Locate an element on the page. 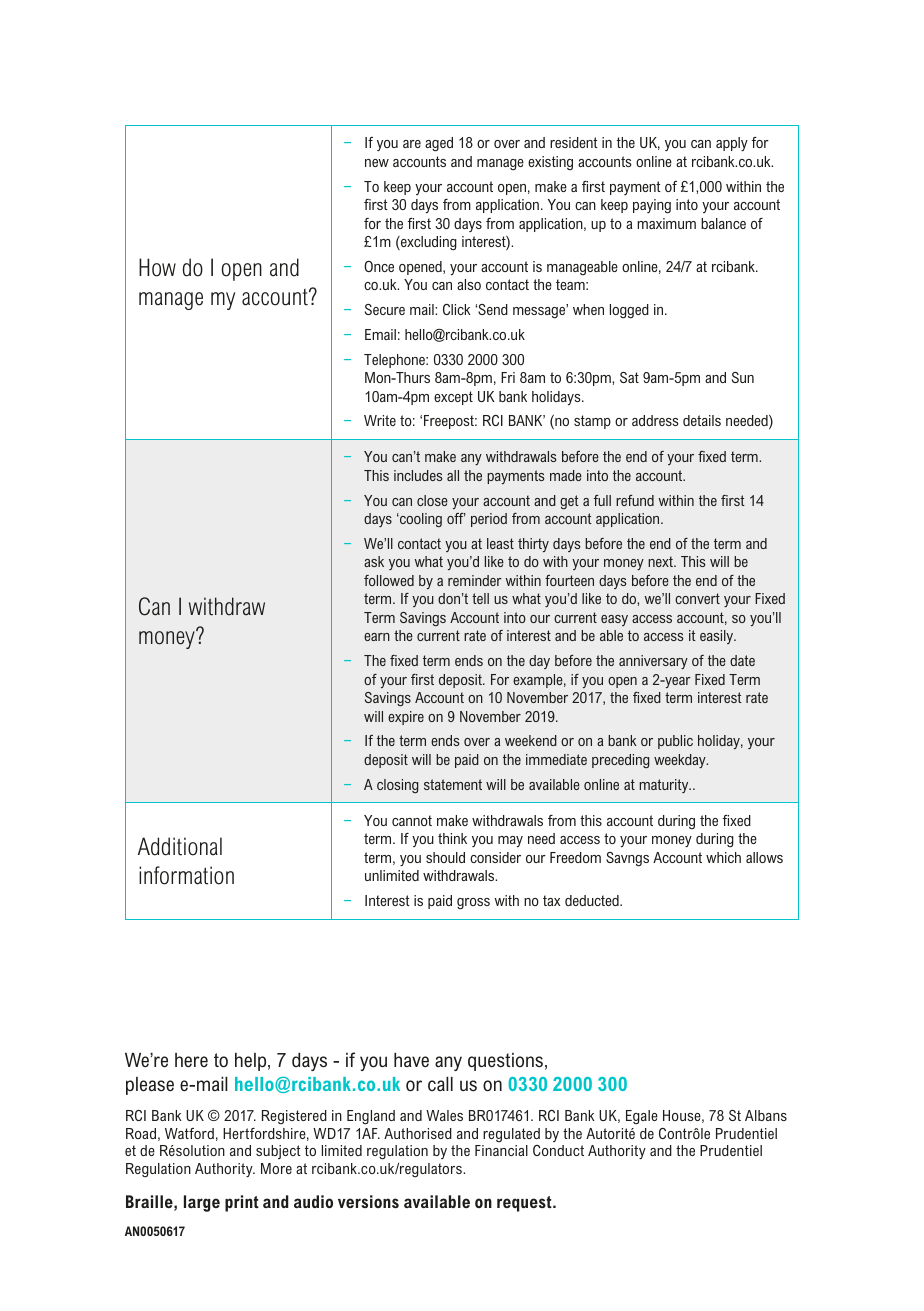  aged is located at coordinates (439, 144).
